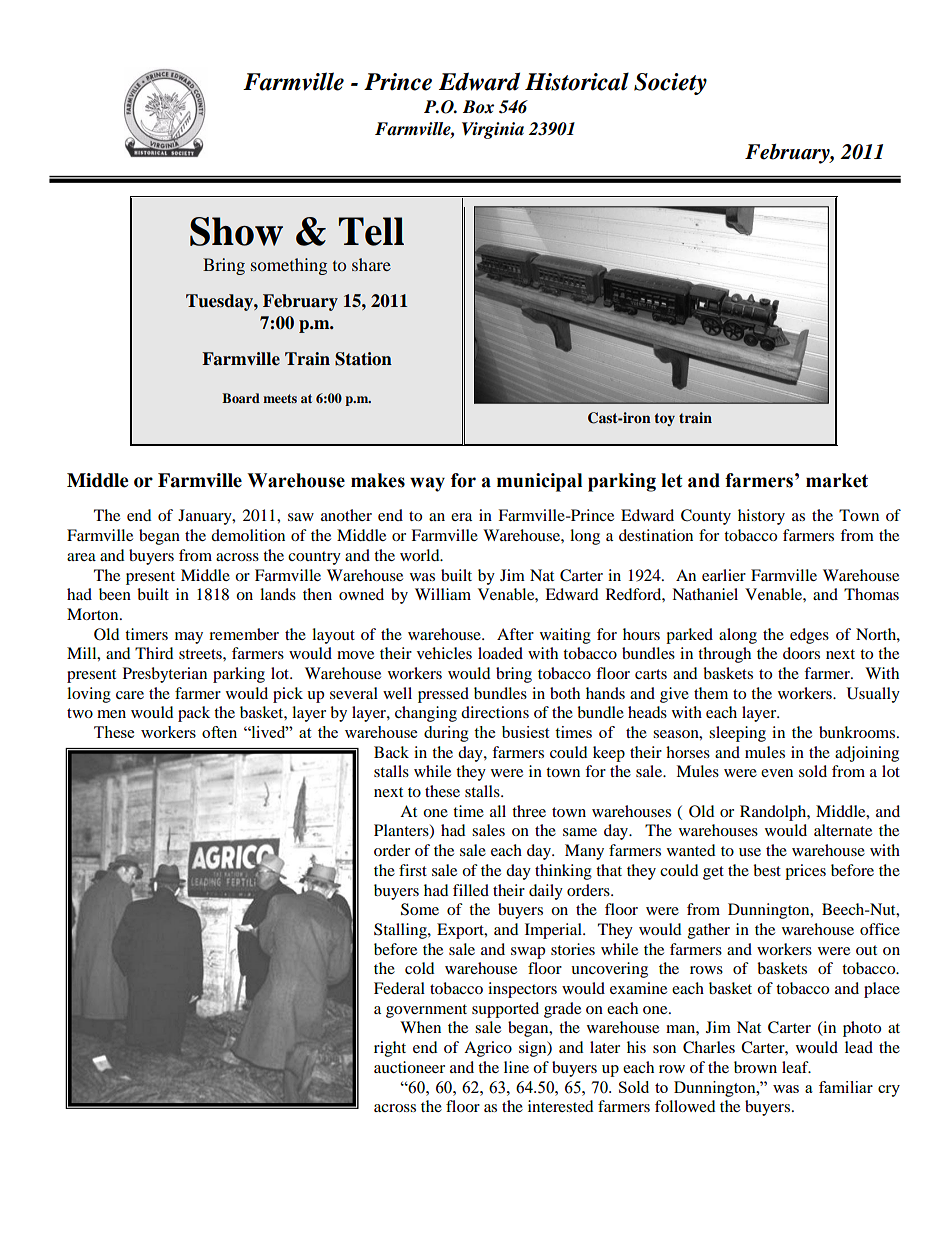 Image resolution: width=952 pixels, height=1233 pixels. What do you see at coordinates (446, 734) in the screenshot?
I see `during` at bounding box center [446, 734].
